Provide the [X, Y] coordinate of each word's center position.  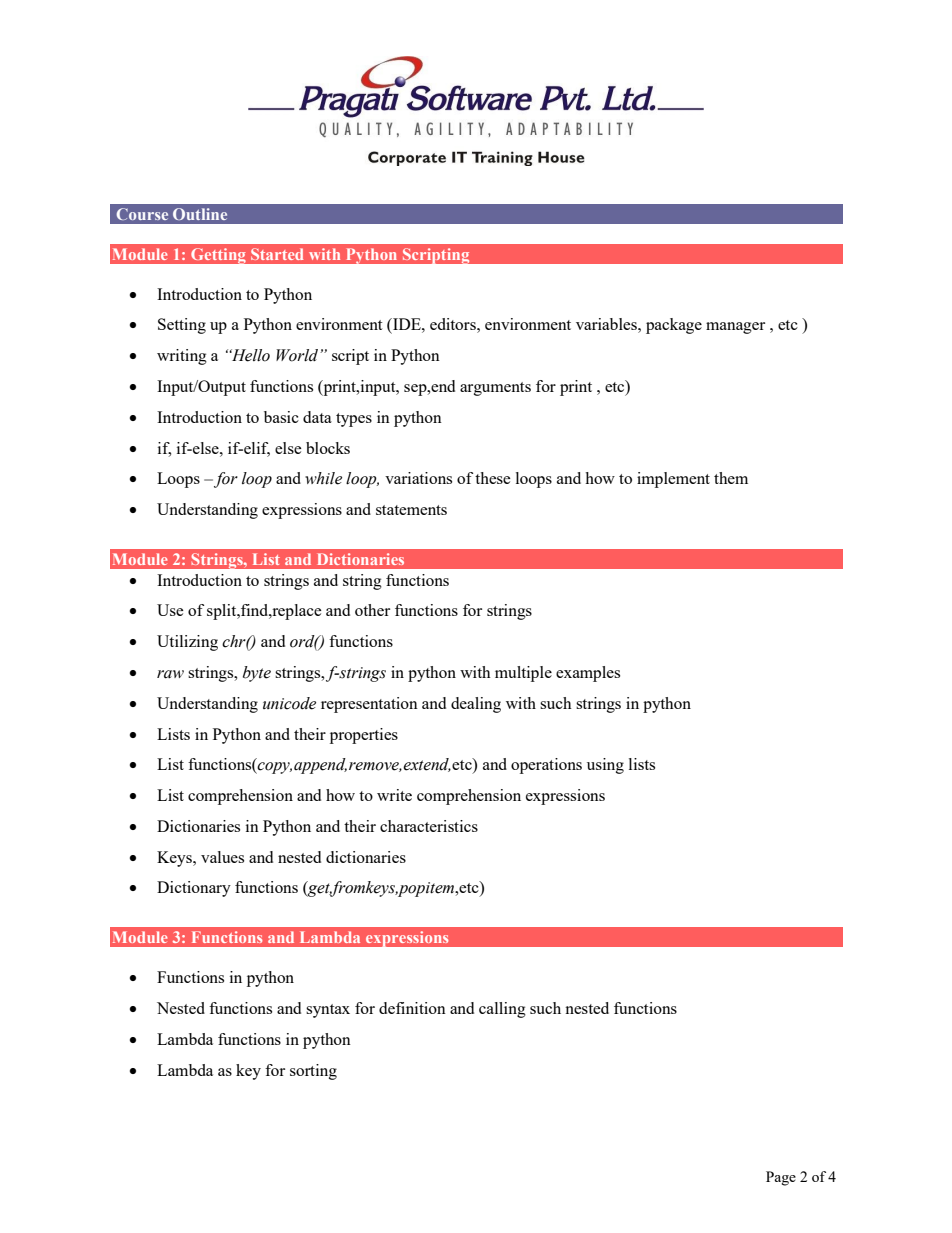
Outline [200, 214]
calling [502, 1010]
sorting [313, 1072]
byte [257, 674]
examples [588, 674]
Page [781, 1178]
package [674, 326]
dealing [476, 705]
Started [277, 254]
